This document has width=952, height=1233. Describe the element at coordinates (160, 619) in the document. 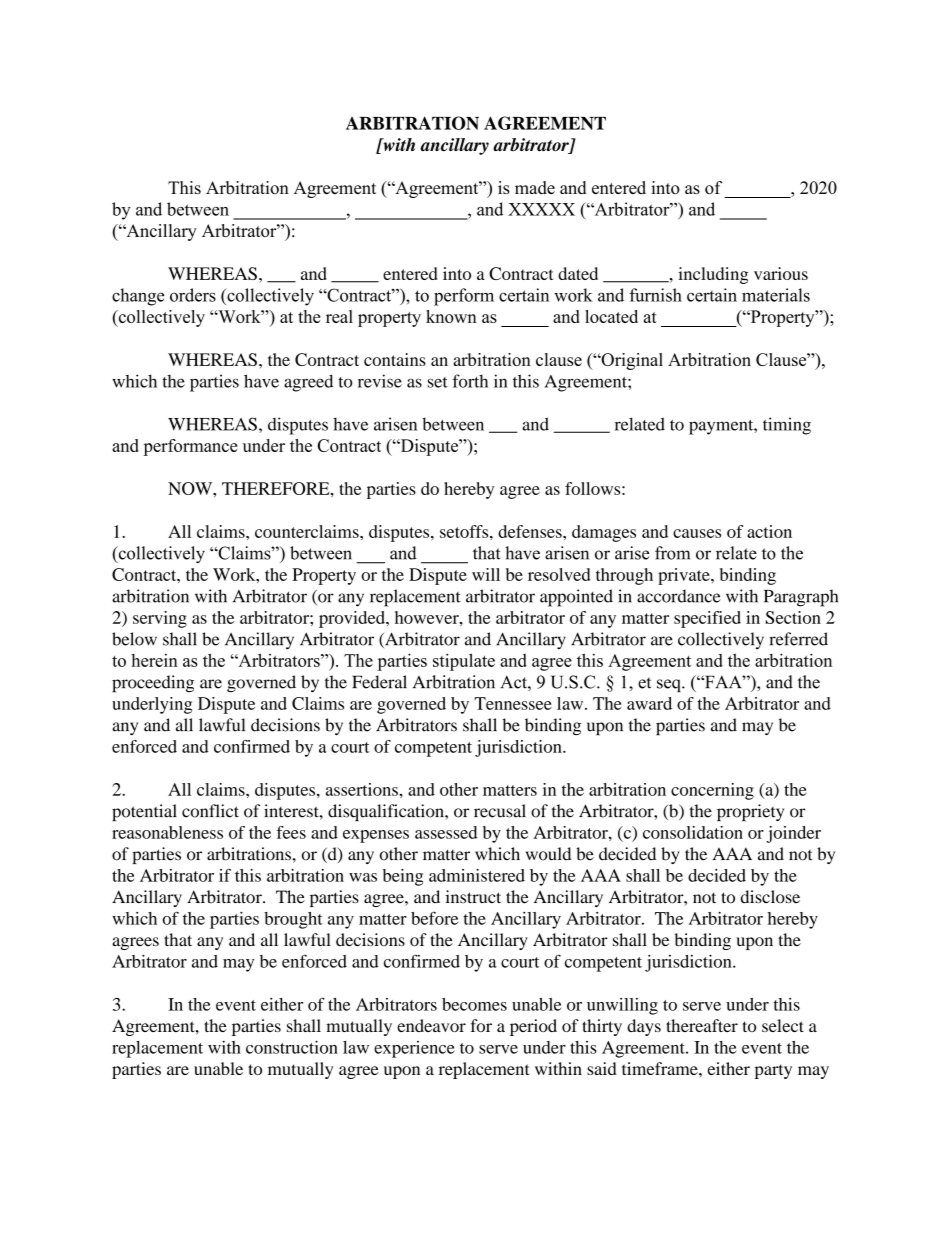

I see `serving` at that location.
